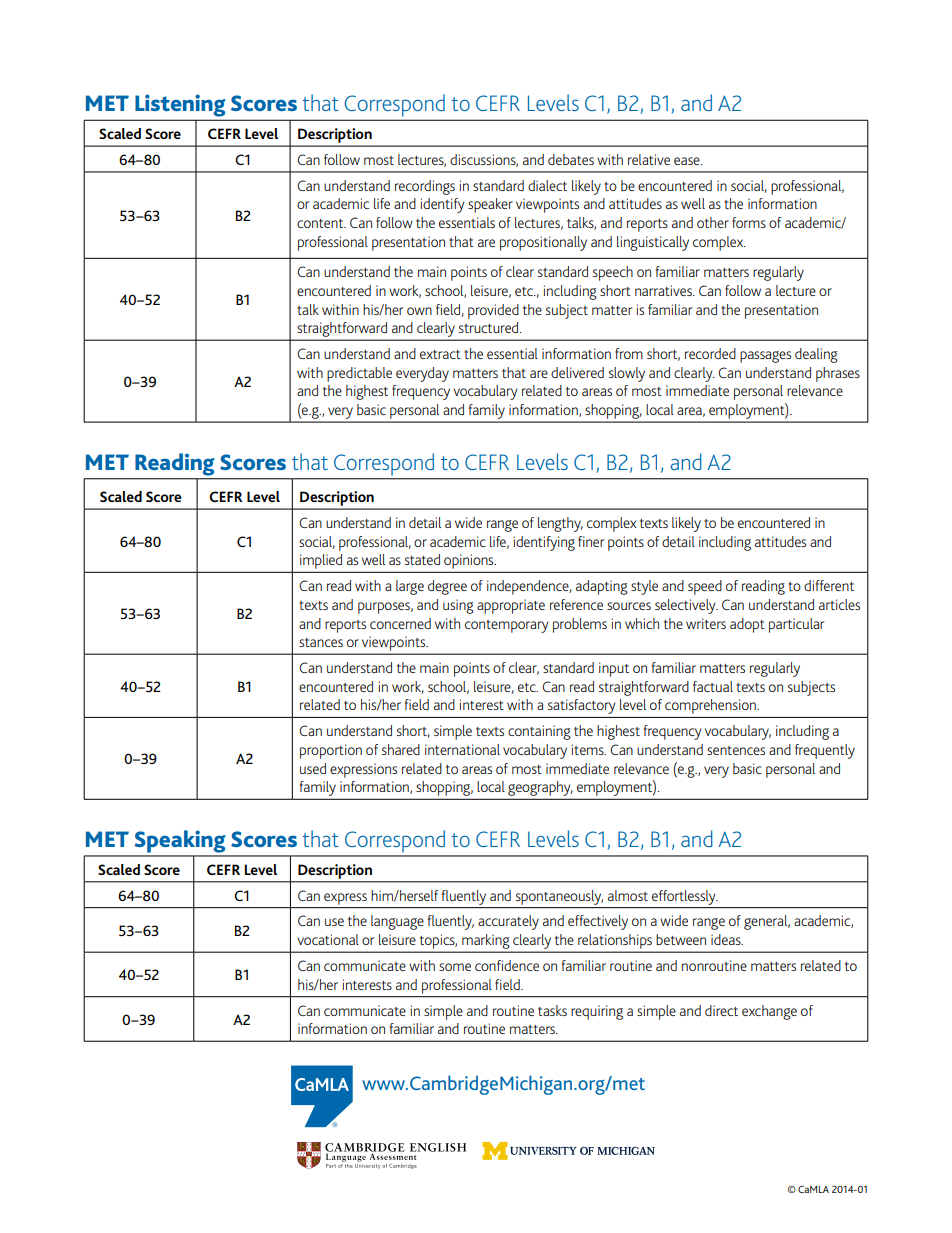 Image resolution: width=952 pixels, height=1233 pixels. I want to click on used, so click(313, 768).
